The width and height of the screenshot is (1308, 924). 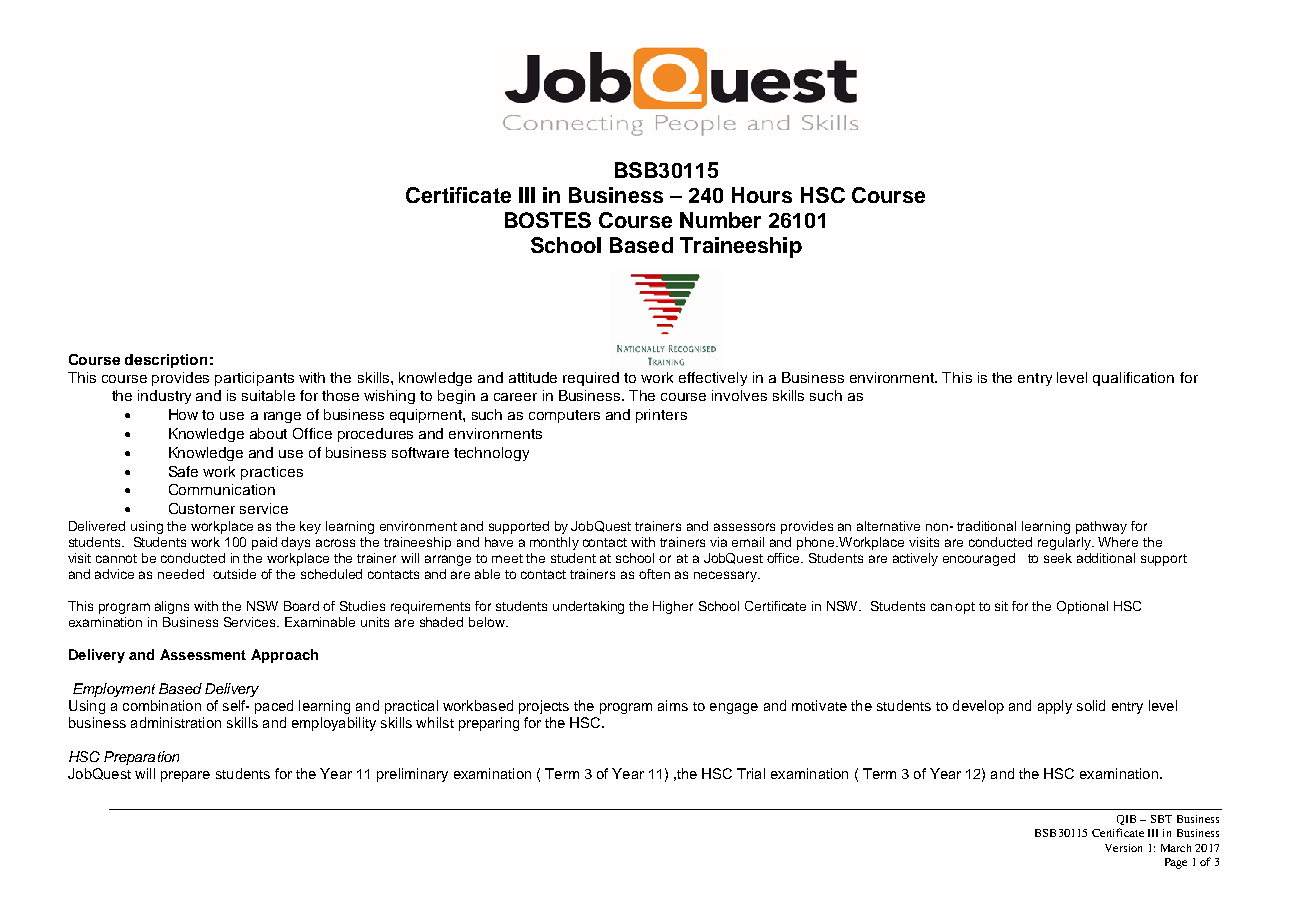 I want to click on required, so click(x=591, y=379).
